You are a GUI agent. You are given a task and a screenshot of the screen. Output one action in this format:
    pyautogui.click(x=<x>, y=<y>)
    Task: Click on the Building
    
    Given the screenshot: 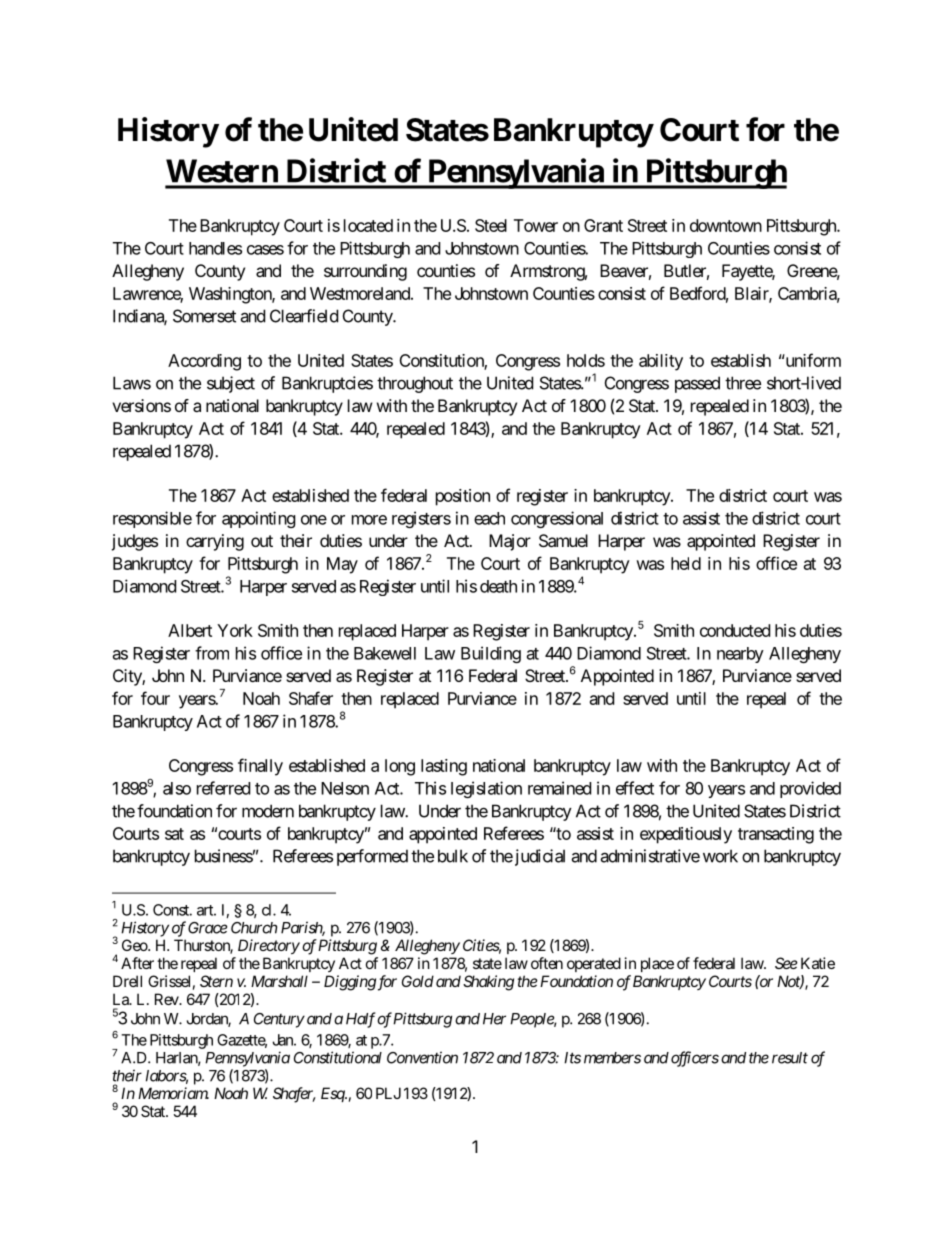 What is the action you would take?
    pyautogui.click(x=491, y=654)
